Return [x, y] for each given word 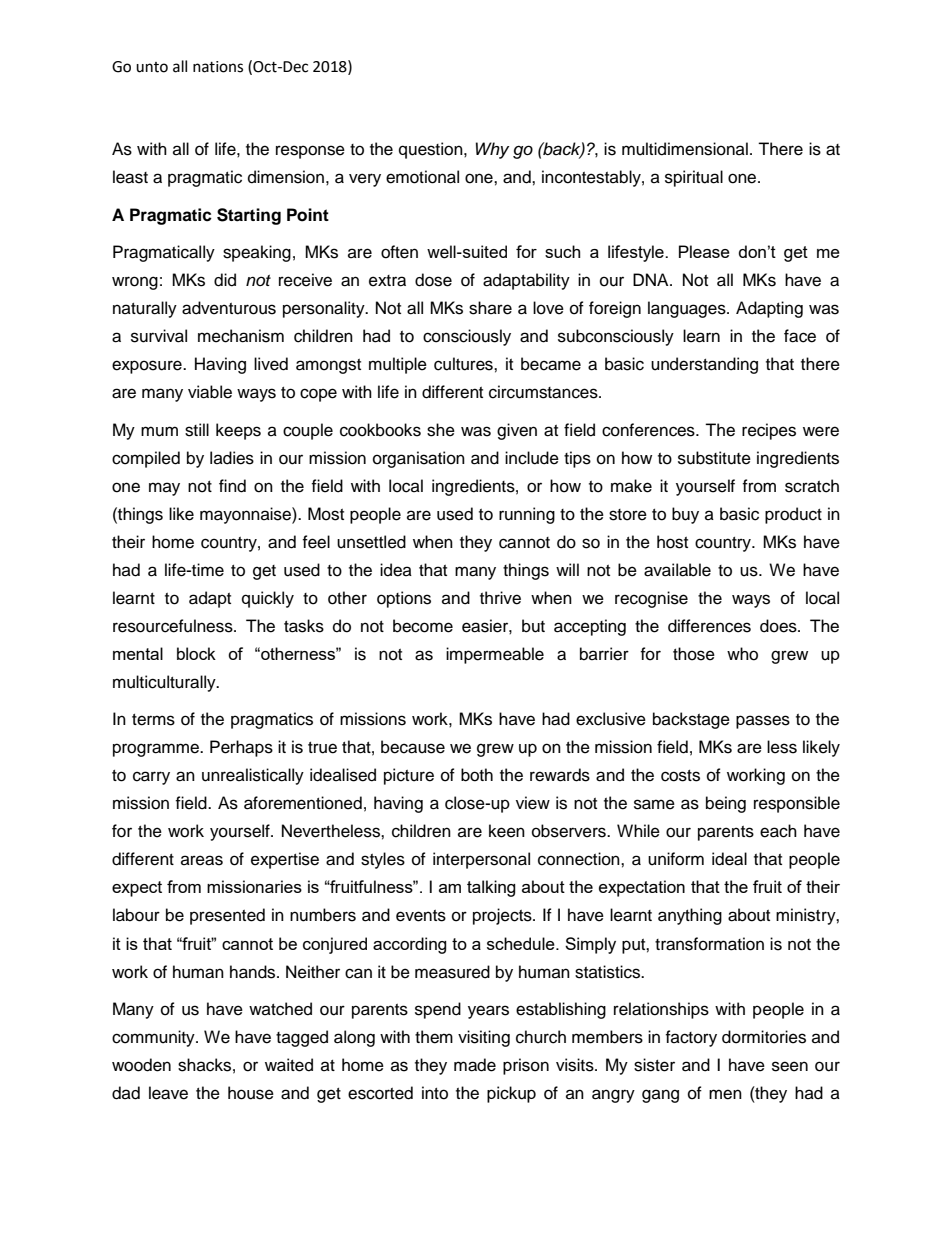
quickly [268, 599]
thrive [500, 598]
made [475, 1065]
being [726, 804]
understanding [704, 365]
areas [202, 860]
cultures [464, 364]
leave [168, 1093]
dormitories [764, 1037]
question [432, 150]
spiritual [694, 178]
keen [507, 831]
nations [218, 67]
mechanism [241, 336]
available [677, 570]
